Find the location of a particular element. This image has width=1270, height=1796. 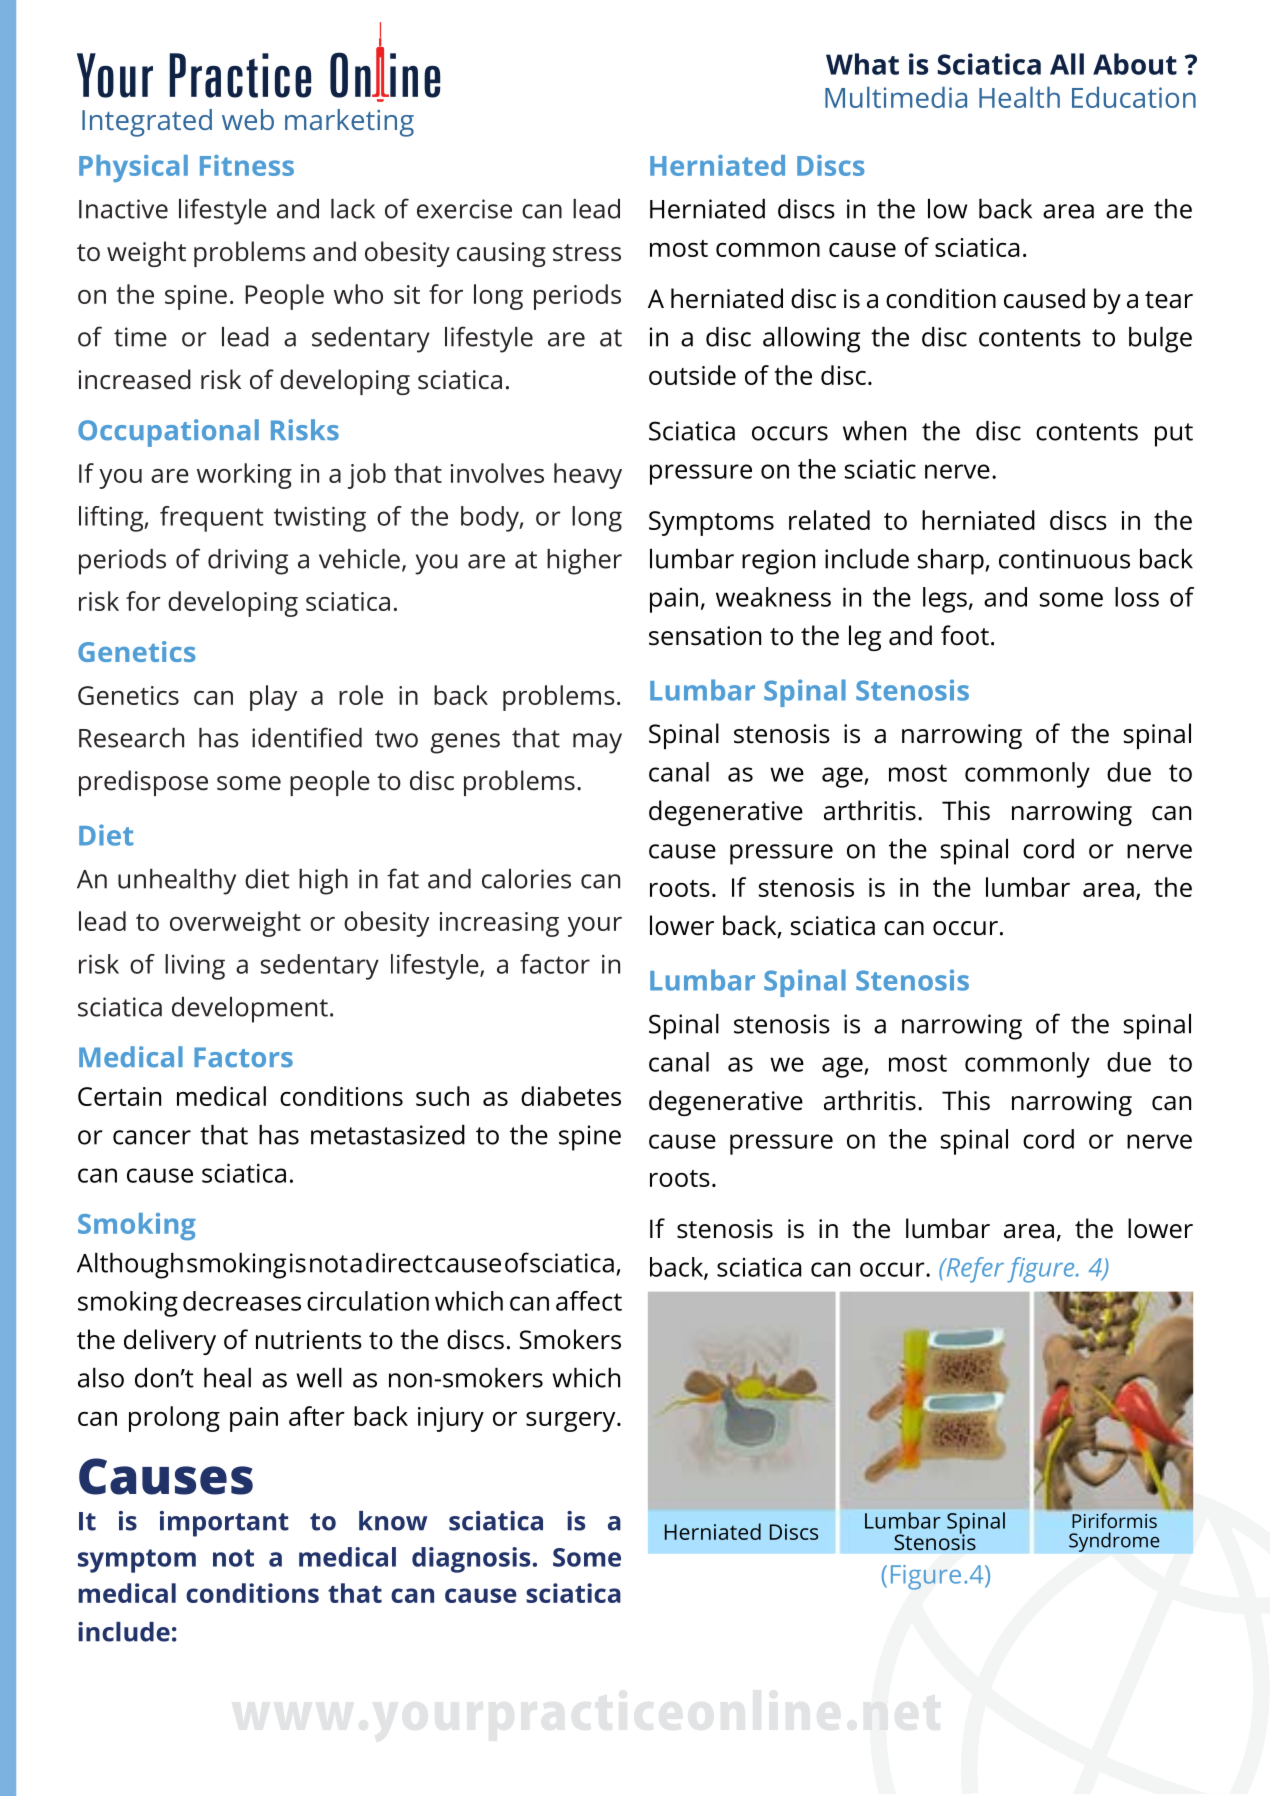

important is located at coordinates (224, 1524).
